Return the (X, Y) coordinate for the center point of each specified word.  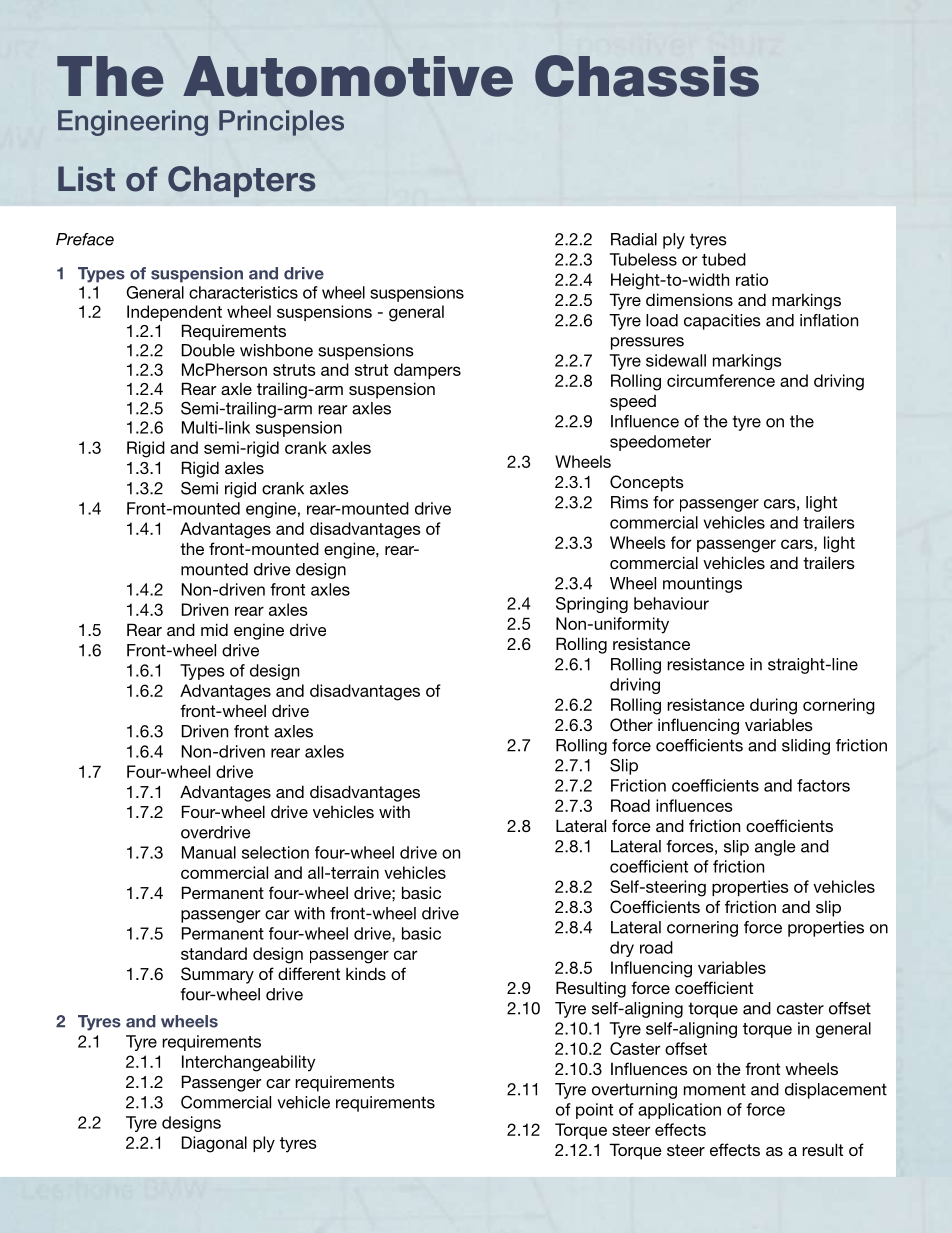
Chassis (647, 76)
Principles (281, 123)
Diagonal (214, 1144)
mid (214, 629)
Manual (209, 852)
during (773, 706)
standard (214, 953)
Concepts (647, 483)
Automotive (348, 76)
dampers (427, 371)
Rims (629, 502)
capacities (722, 322)
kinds (366, 973)
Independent (174, 313)
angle (775, 848)
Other (631, 725)
